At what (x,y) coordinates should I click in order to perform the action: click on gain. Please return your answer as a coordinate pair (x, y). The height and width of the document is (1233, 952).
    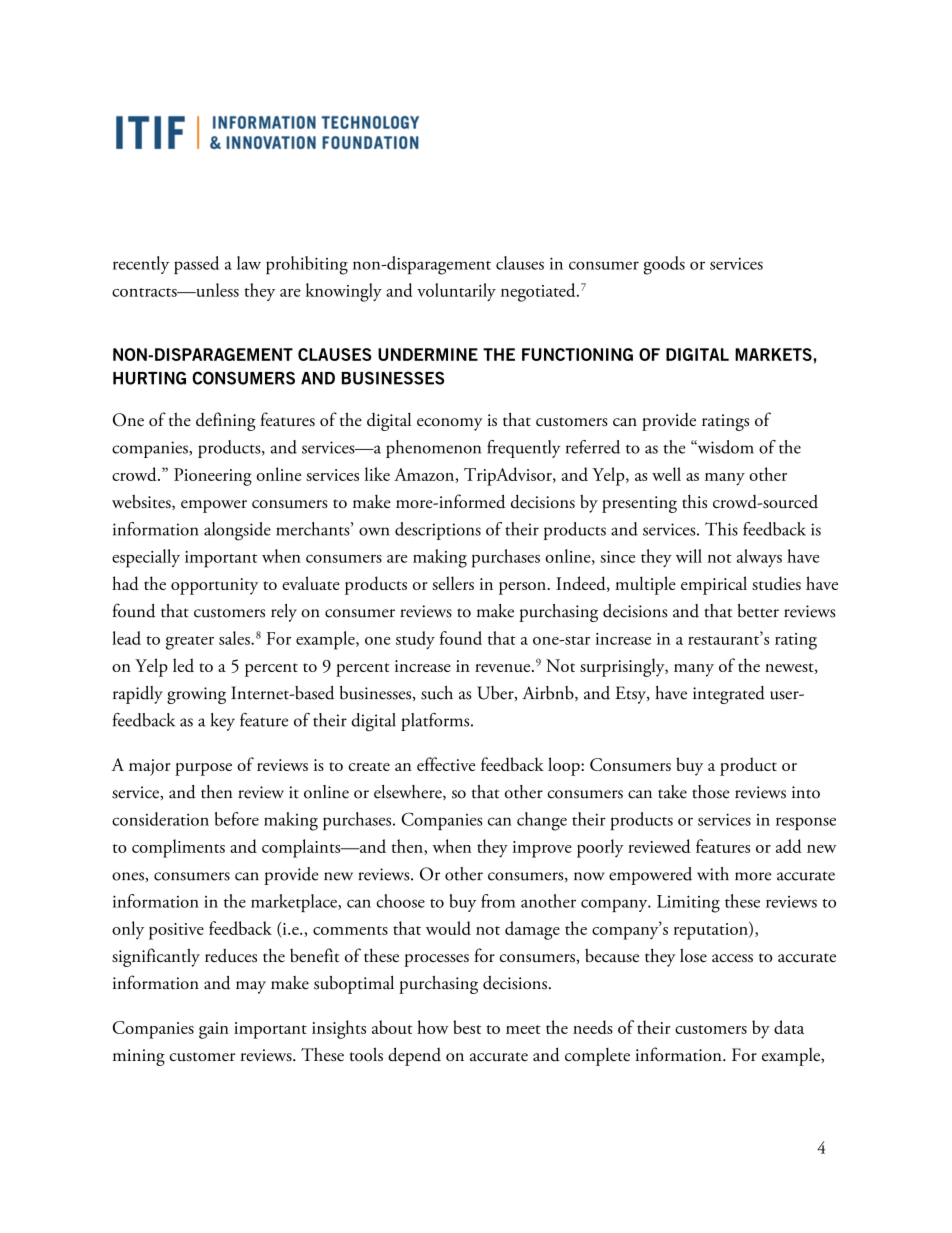
    Looking at the image, I should click on (214, 1030).
